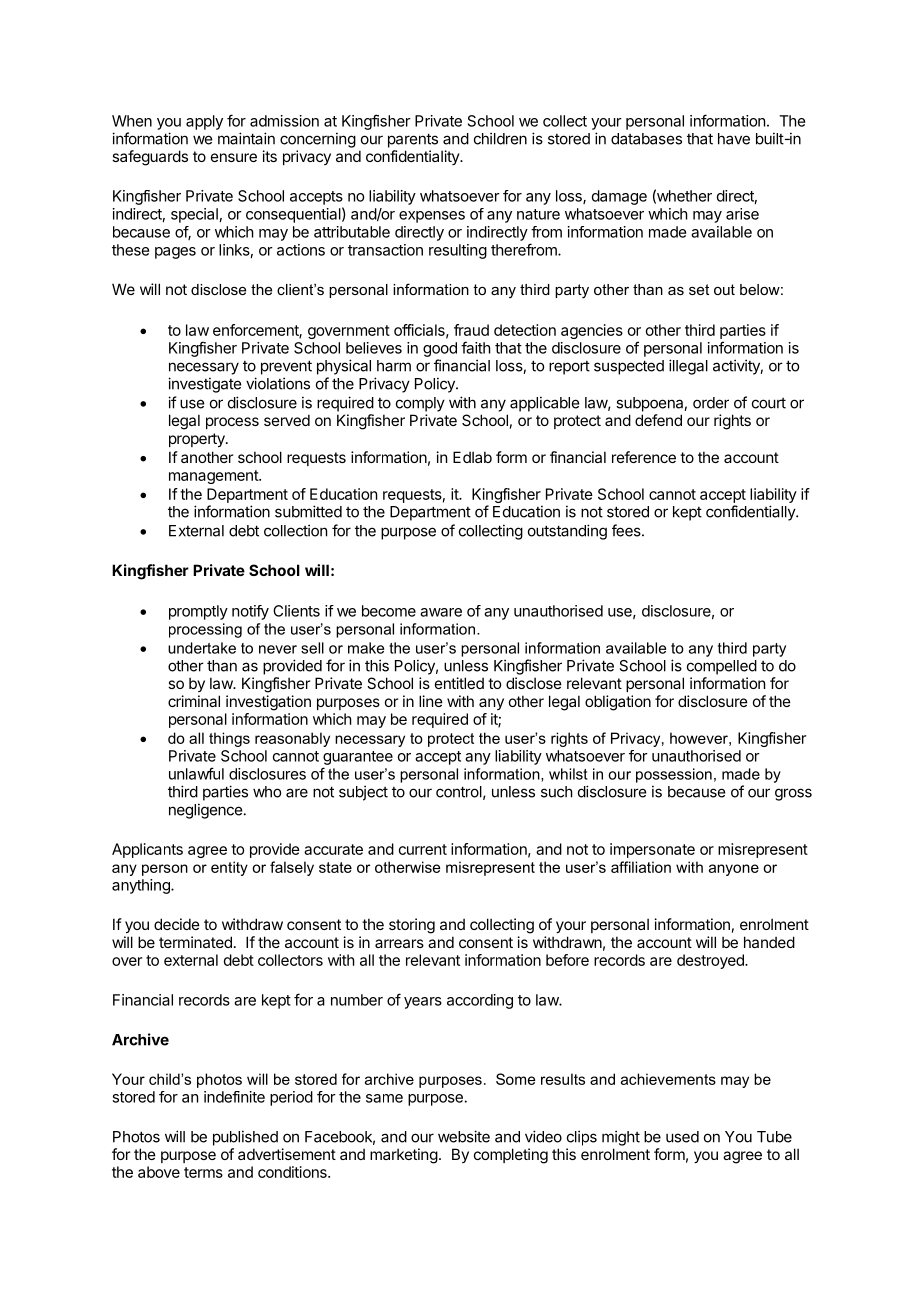 This screenshot has height=1308, width=924. Describe the element at coordinates (245, 1138) in the screenshot. I see `published` at that location.
